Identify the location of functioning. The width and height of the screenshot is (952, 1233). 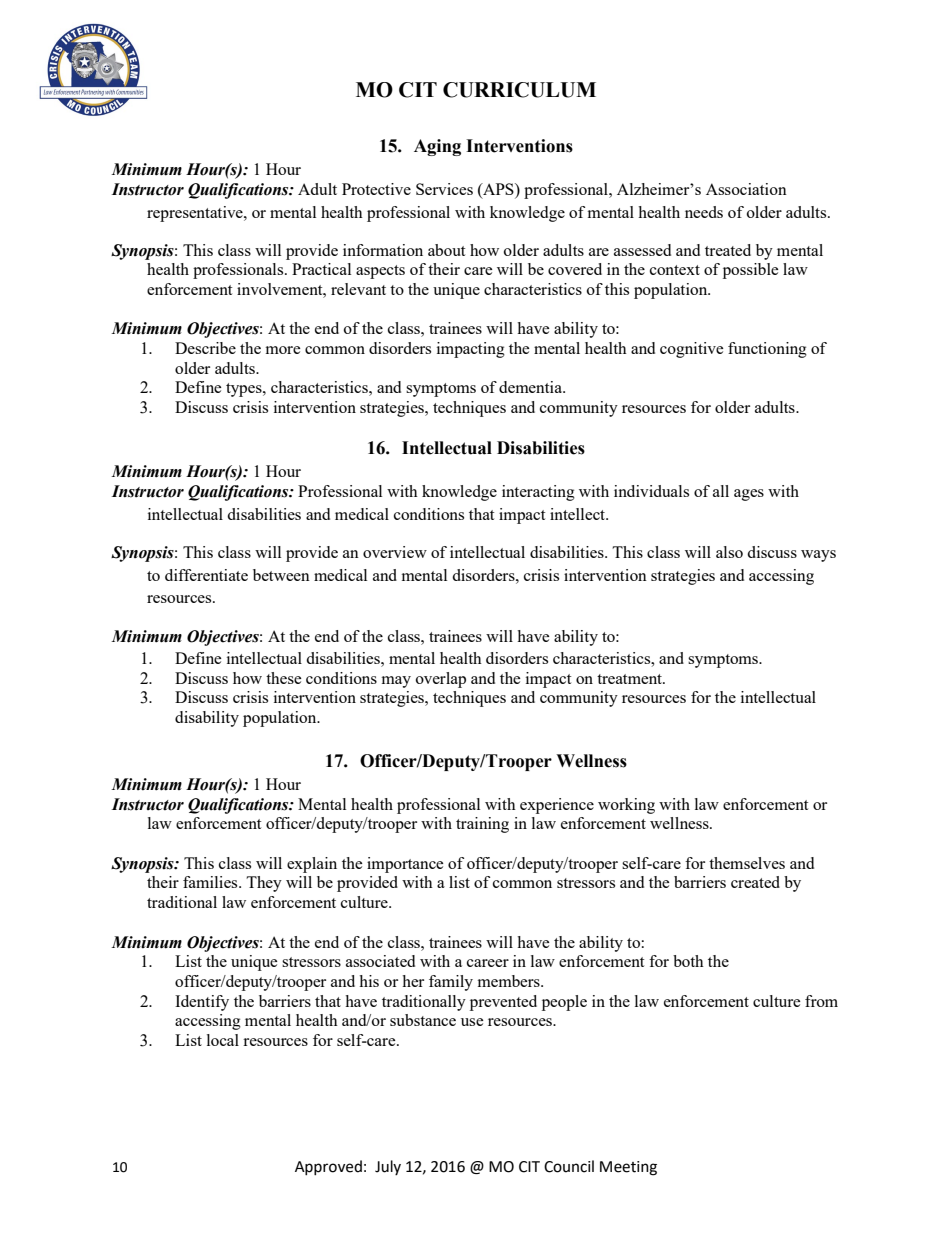
(767, 350).
